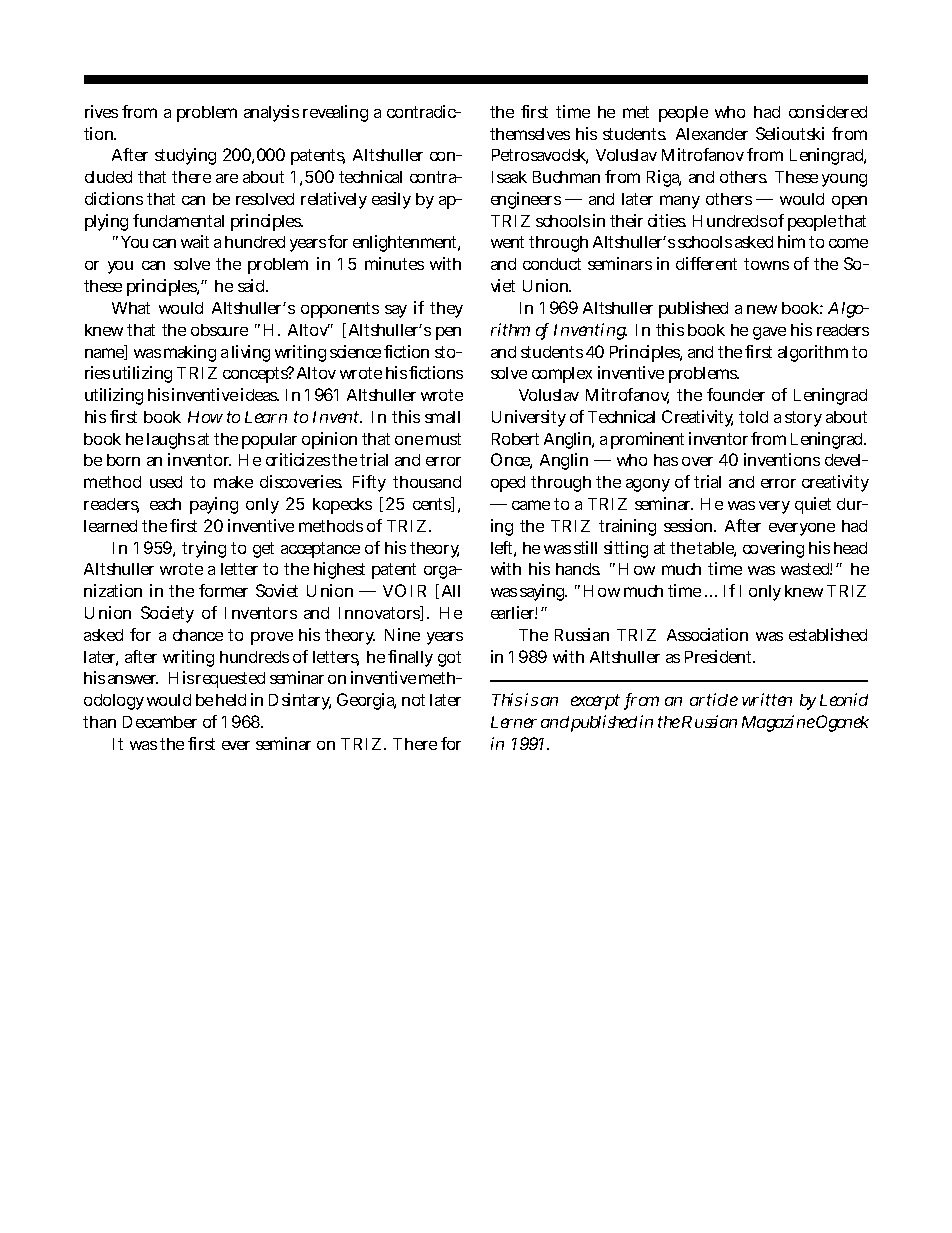 This screenshot has width=952, height=1233. What do you see at coordinates (530, 134) in the screenshot?
I see `themselves` at bounding box center [530, 134].
